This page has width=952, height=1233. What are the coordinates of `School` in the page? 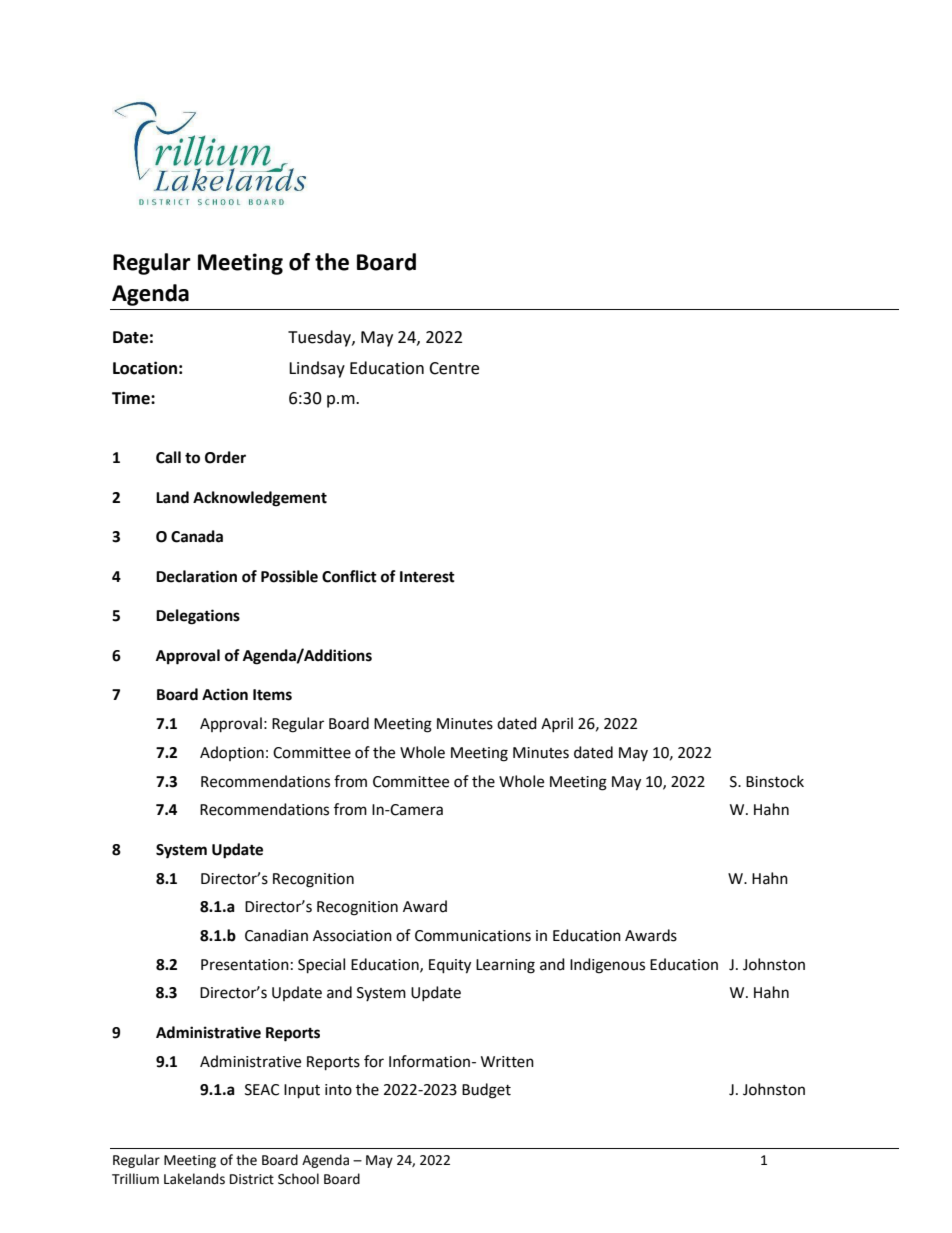 It's located at (298, 1179).
